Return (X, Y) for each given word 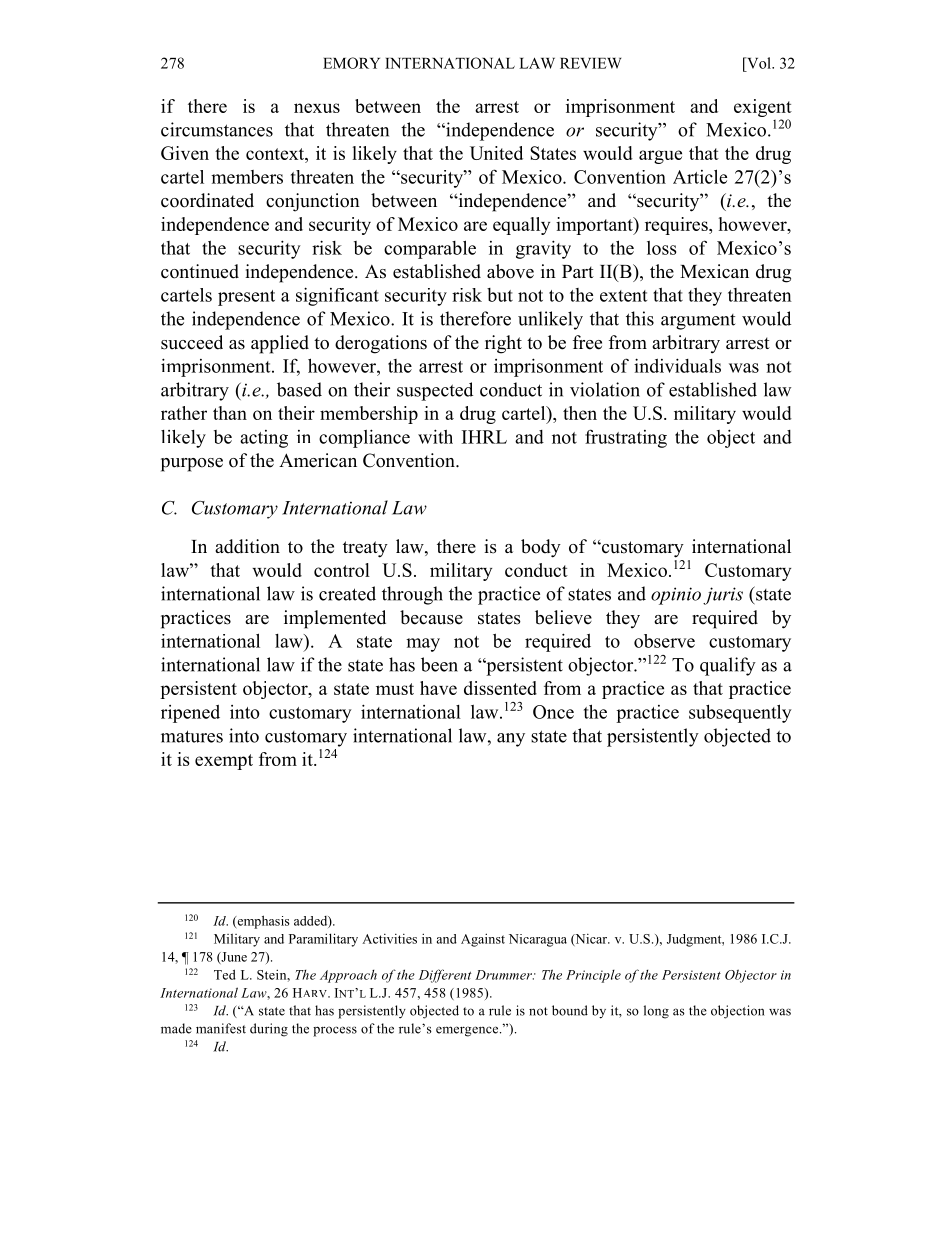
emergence (468, 1031)
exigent (763, 108)
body (541, 548)
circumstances (217, 129)
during (269, 1030)
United (496, 153)
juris (723, 596)
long (656, 1012)
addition (247, 546)
